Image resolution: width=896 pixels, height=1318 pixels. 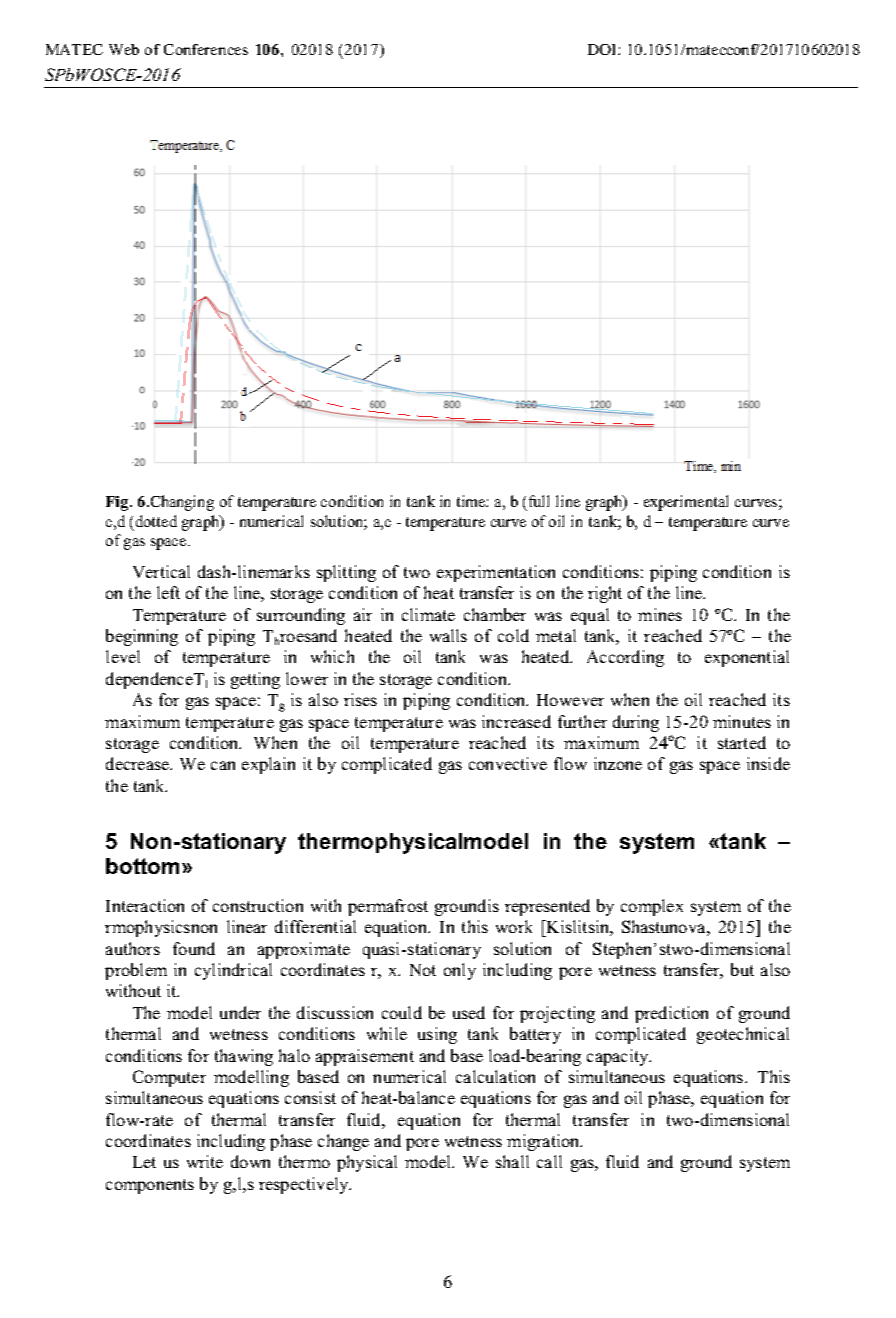 I want to click on shall, so click(x=512, y=1161).
